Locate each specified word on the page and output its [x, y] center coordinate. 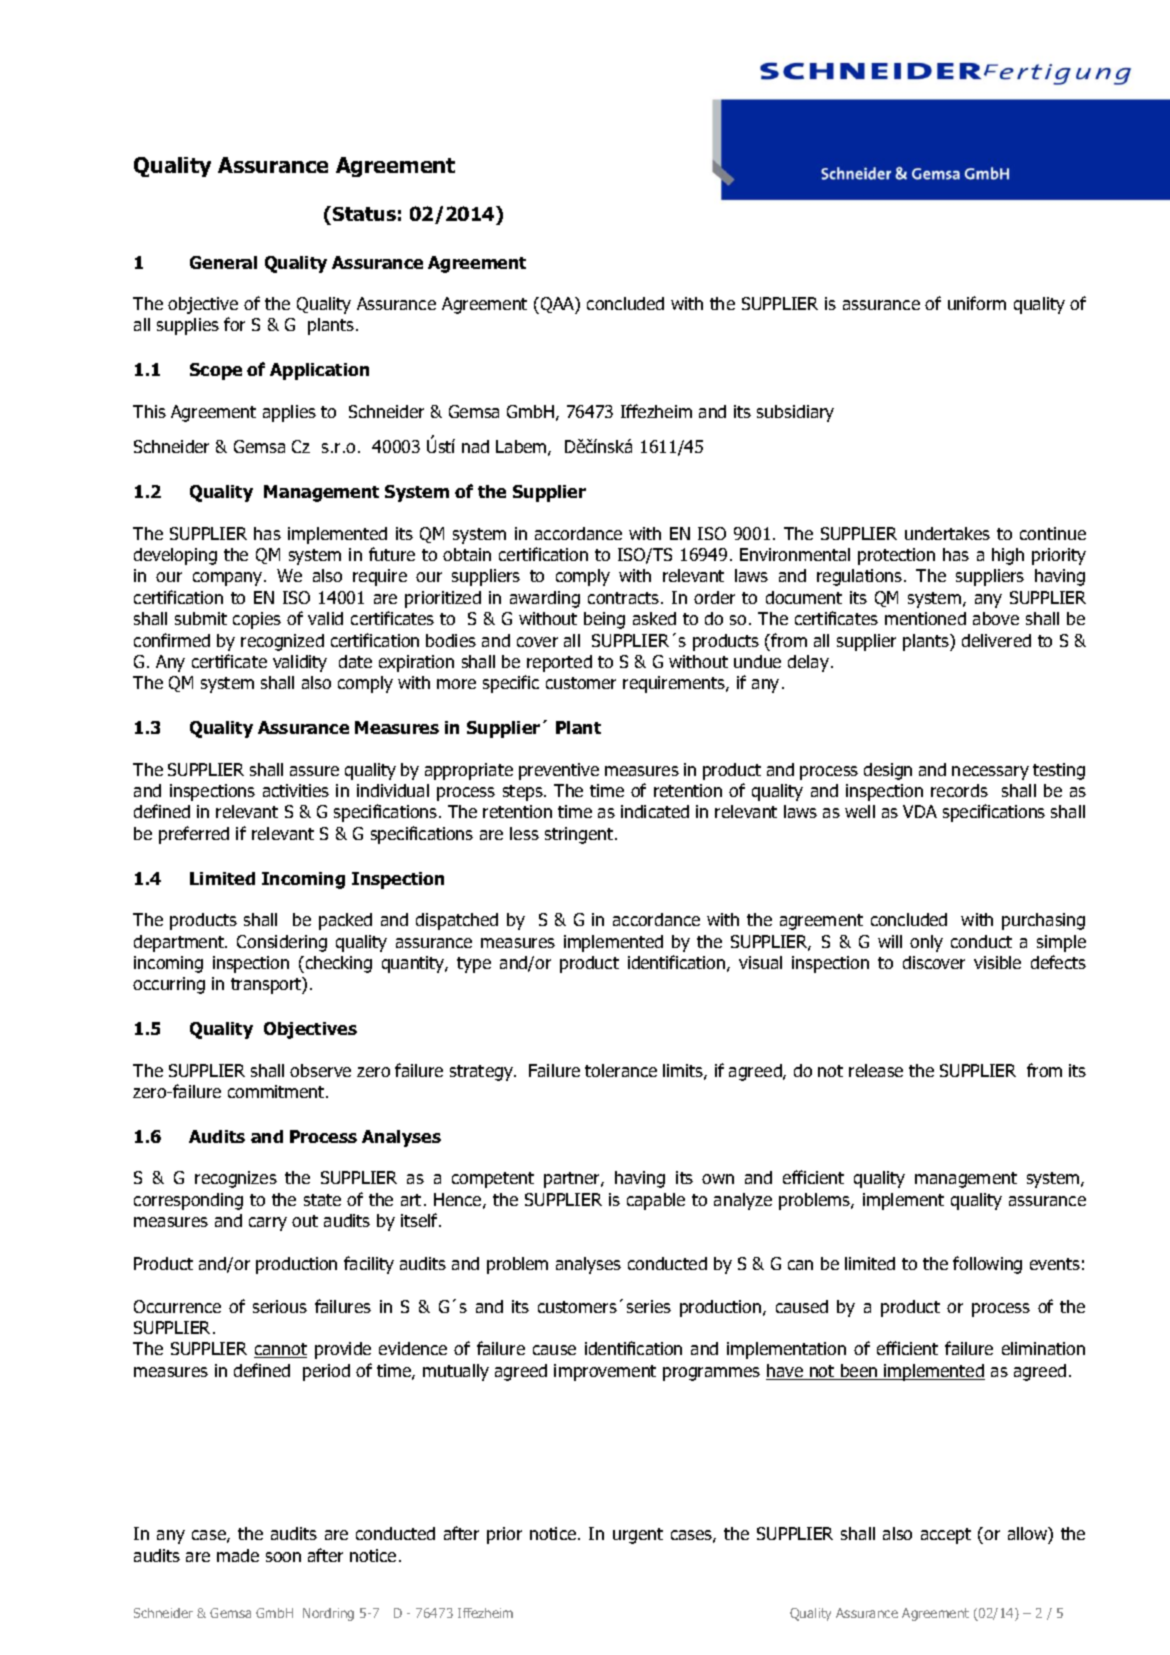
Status [364, 214]
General [223, 262]
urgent [638, 1536]
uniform [977, 303]
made [238, 1555]
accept [946, 1536]
